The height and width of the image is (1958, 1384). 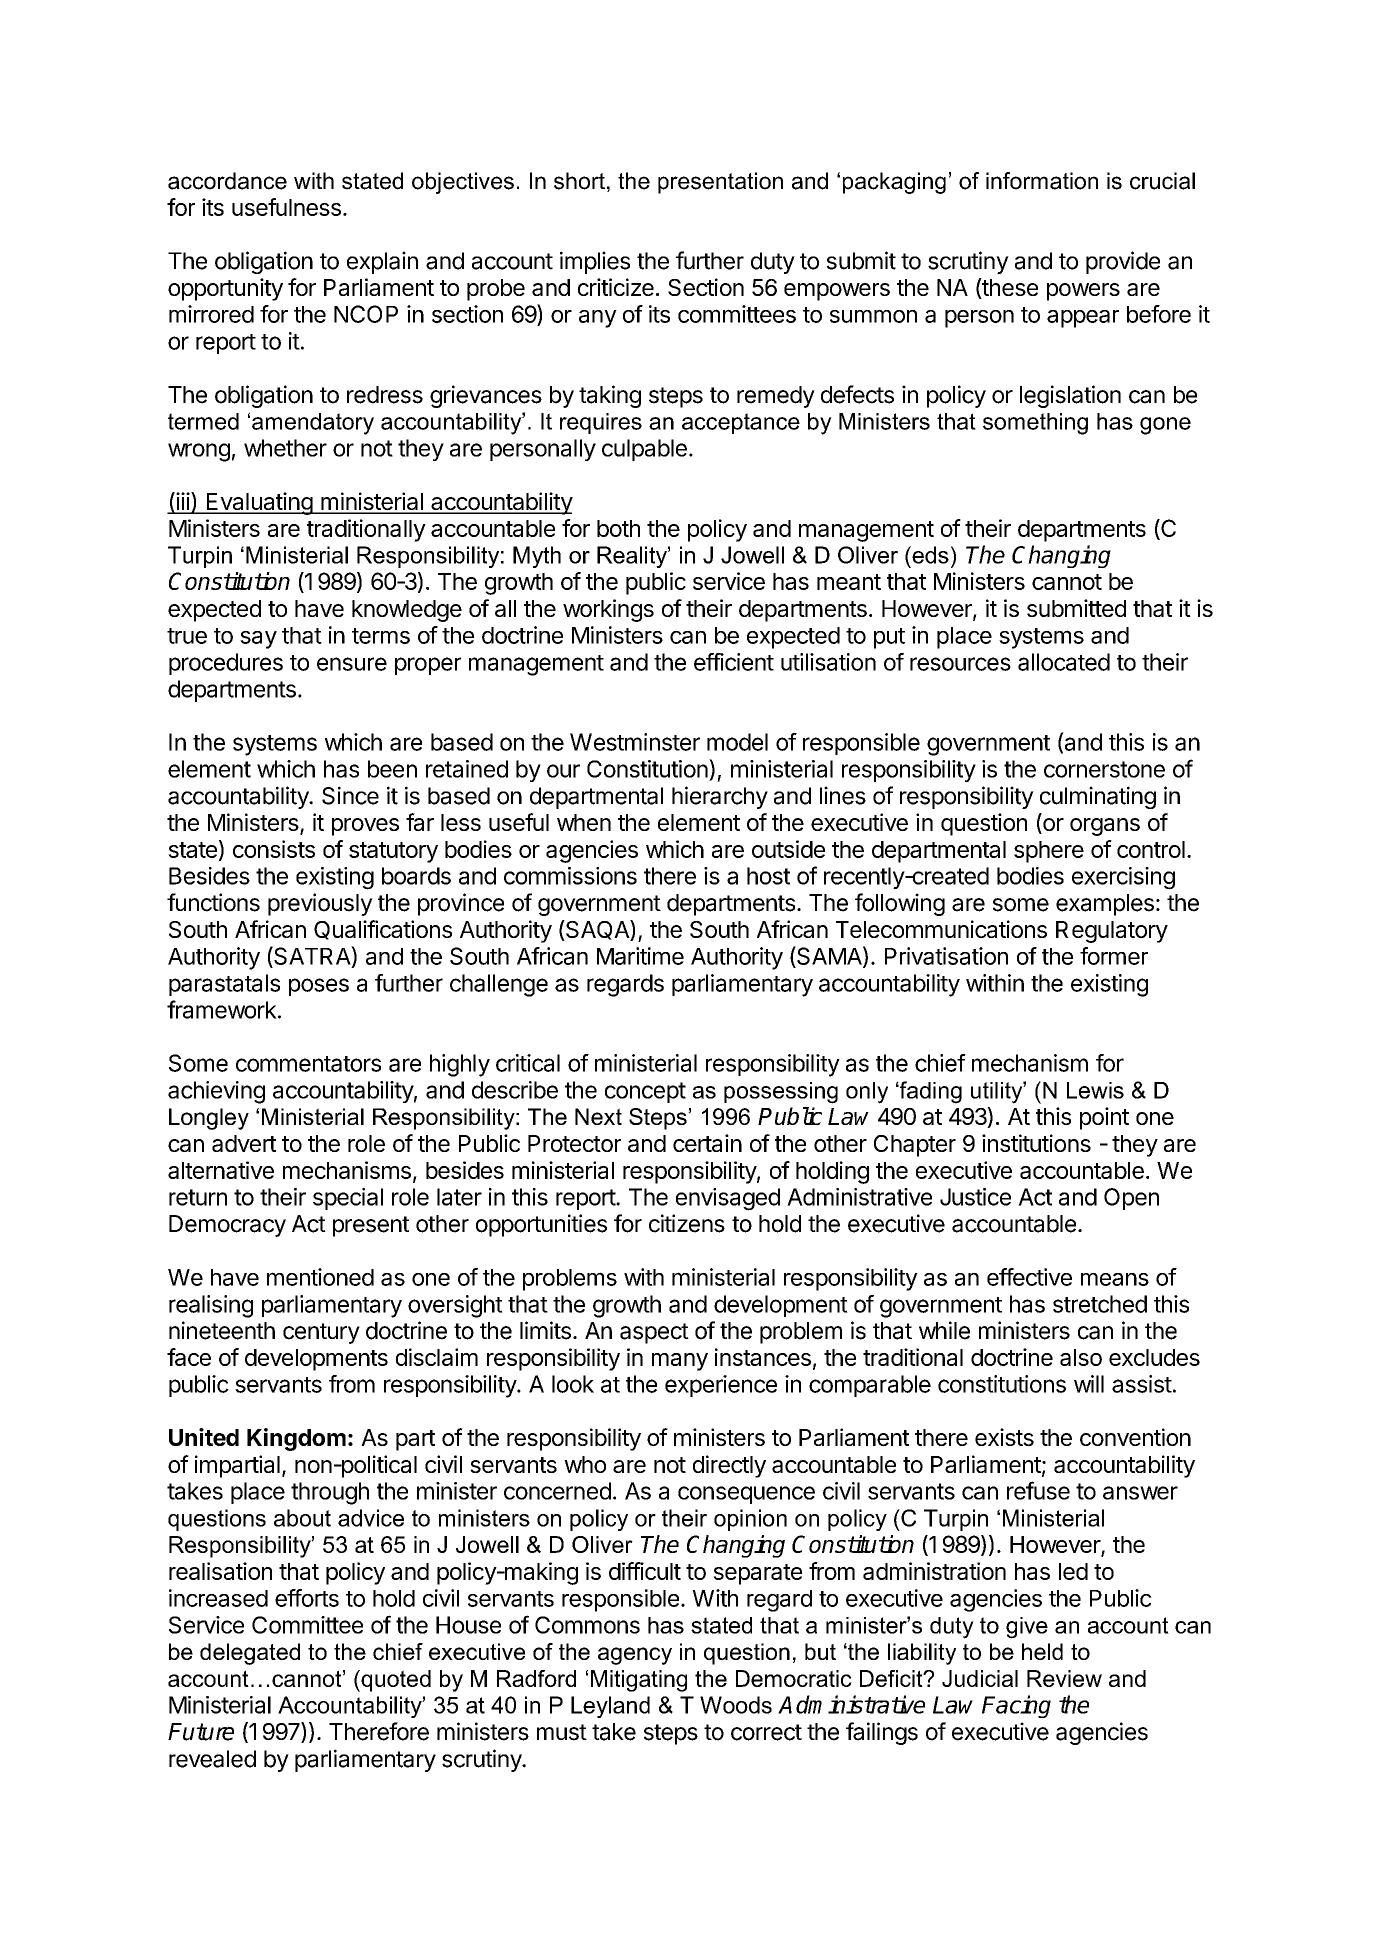 What do you see at coordinates (1114, 956) in the image?
I see `former` at bounding box center [1114, 956].
